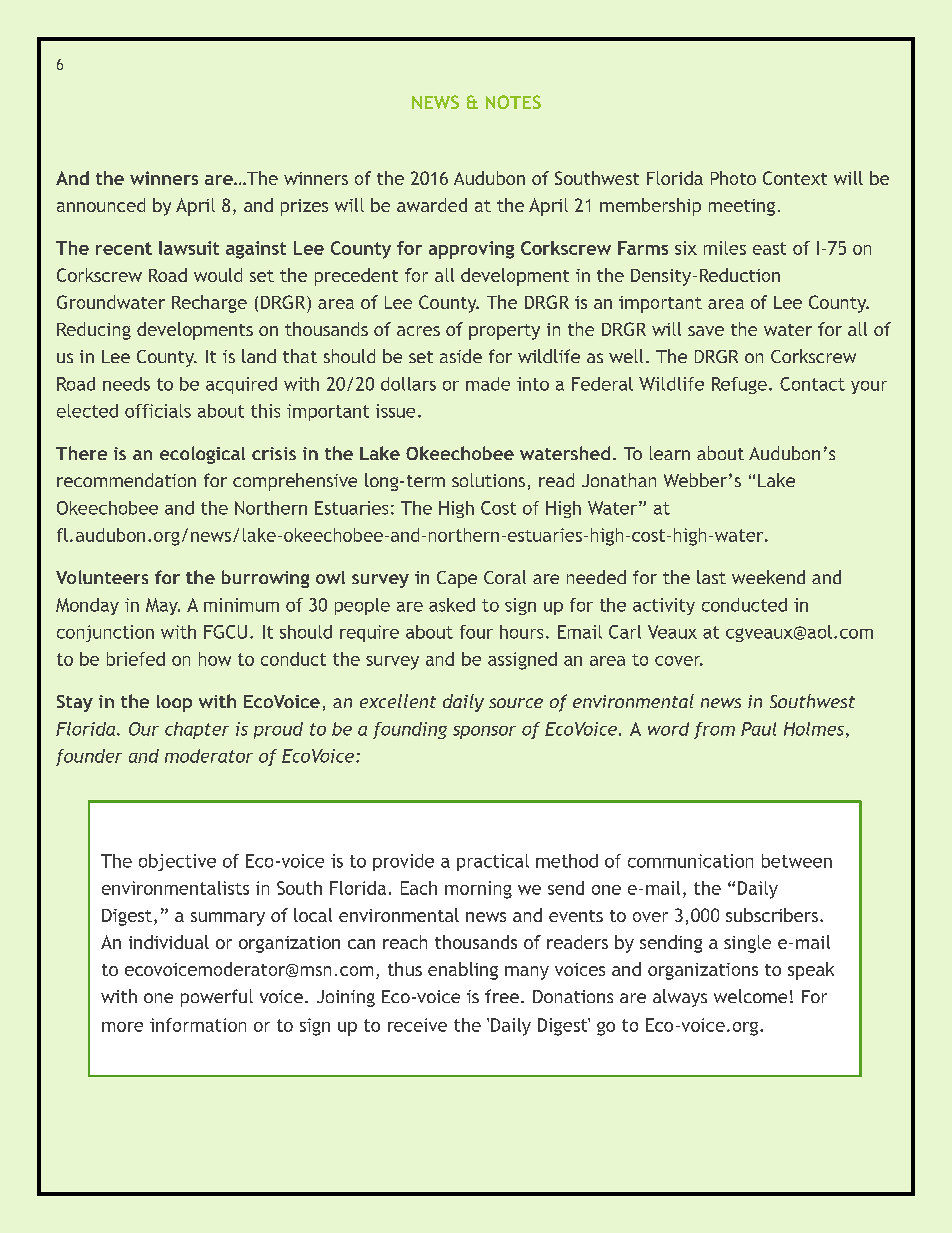  I want to click on announced, so click(101, 205).
